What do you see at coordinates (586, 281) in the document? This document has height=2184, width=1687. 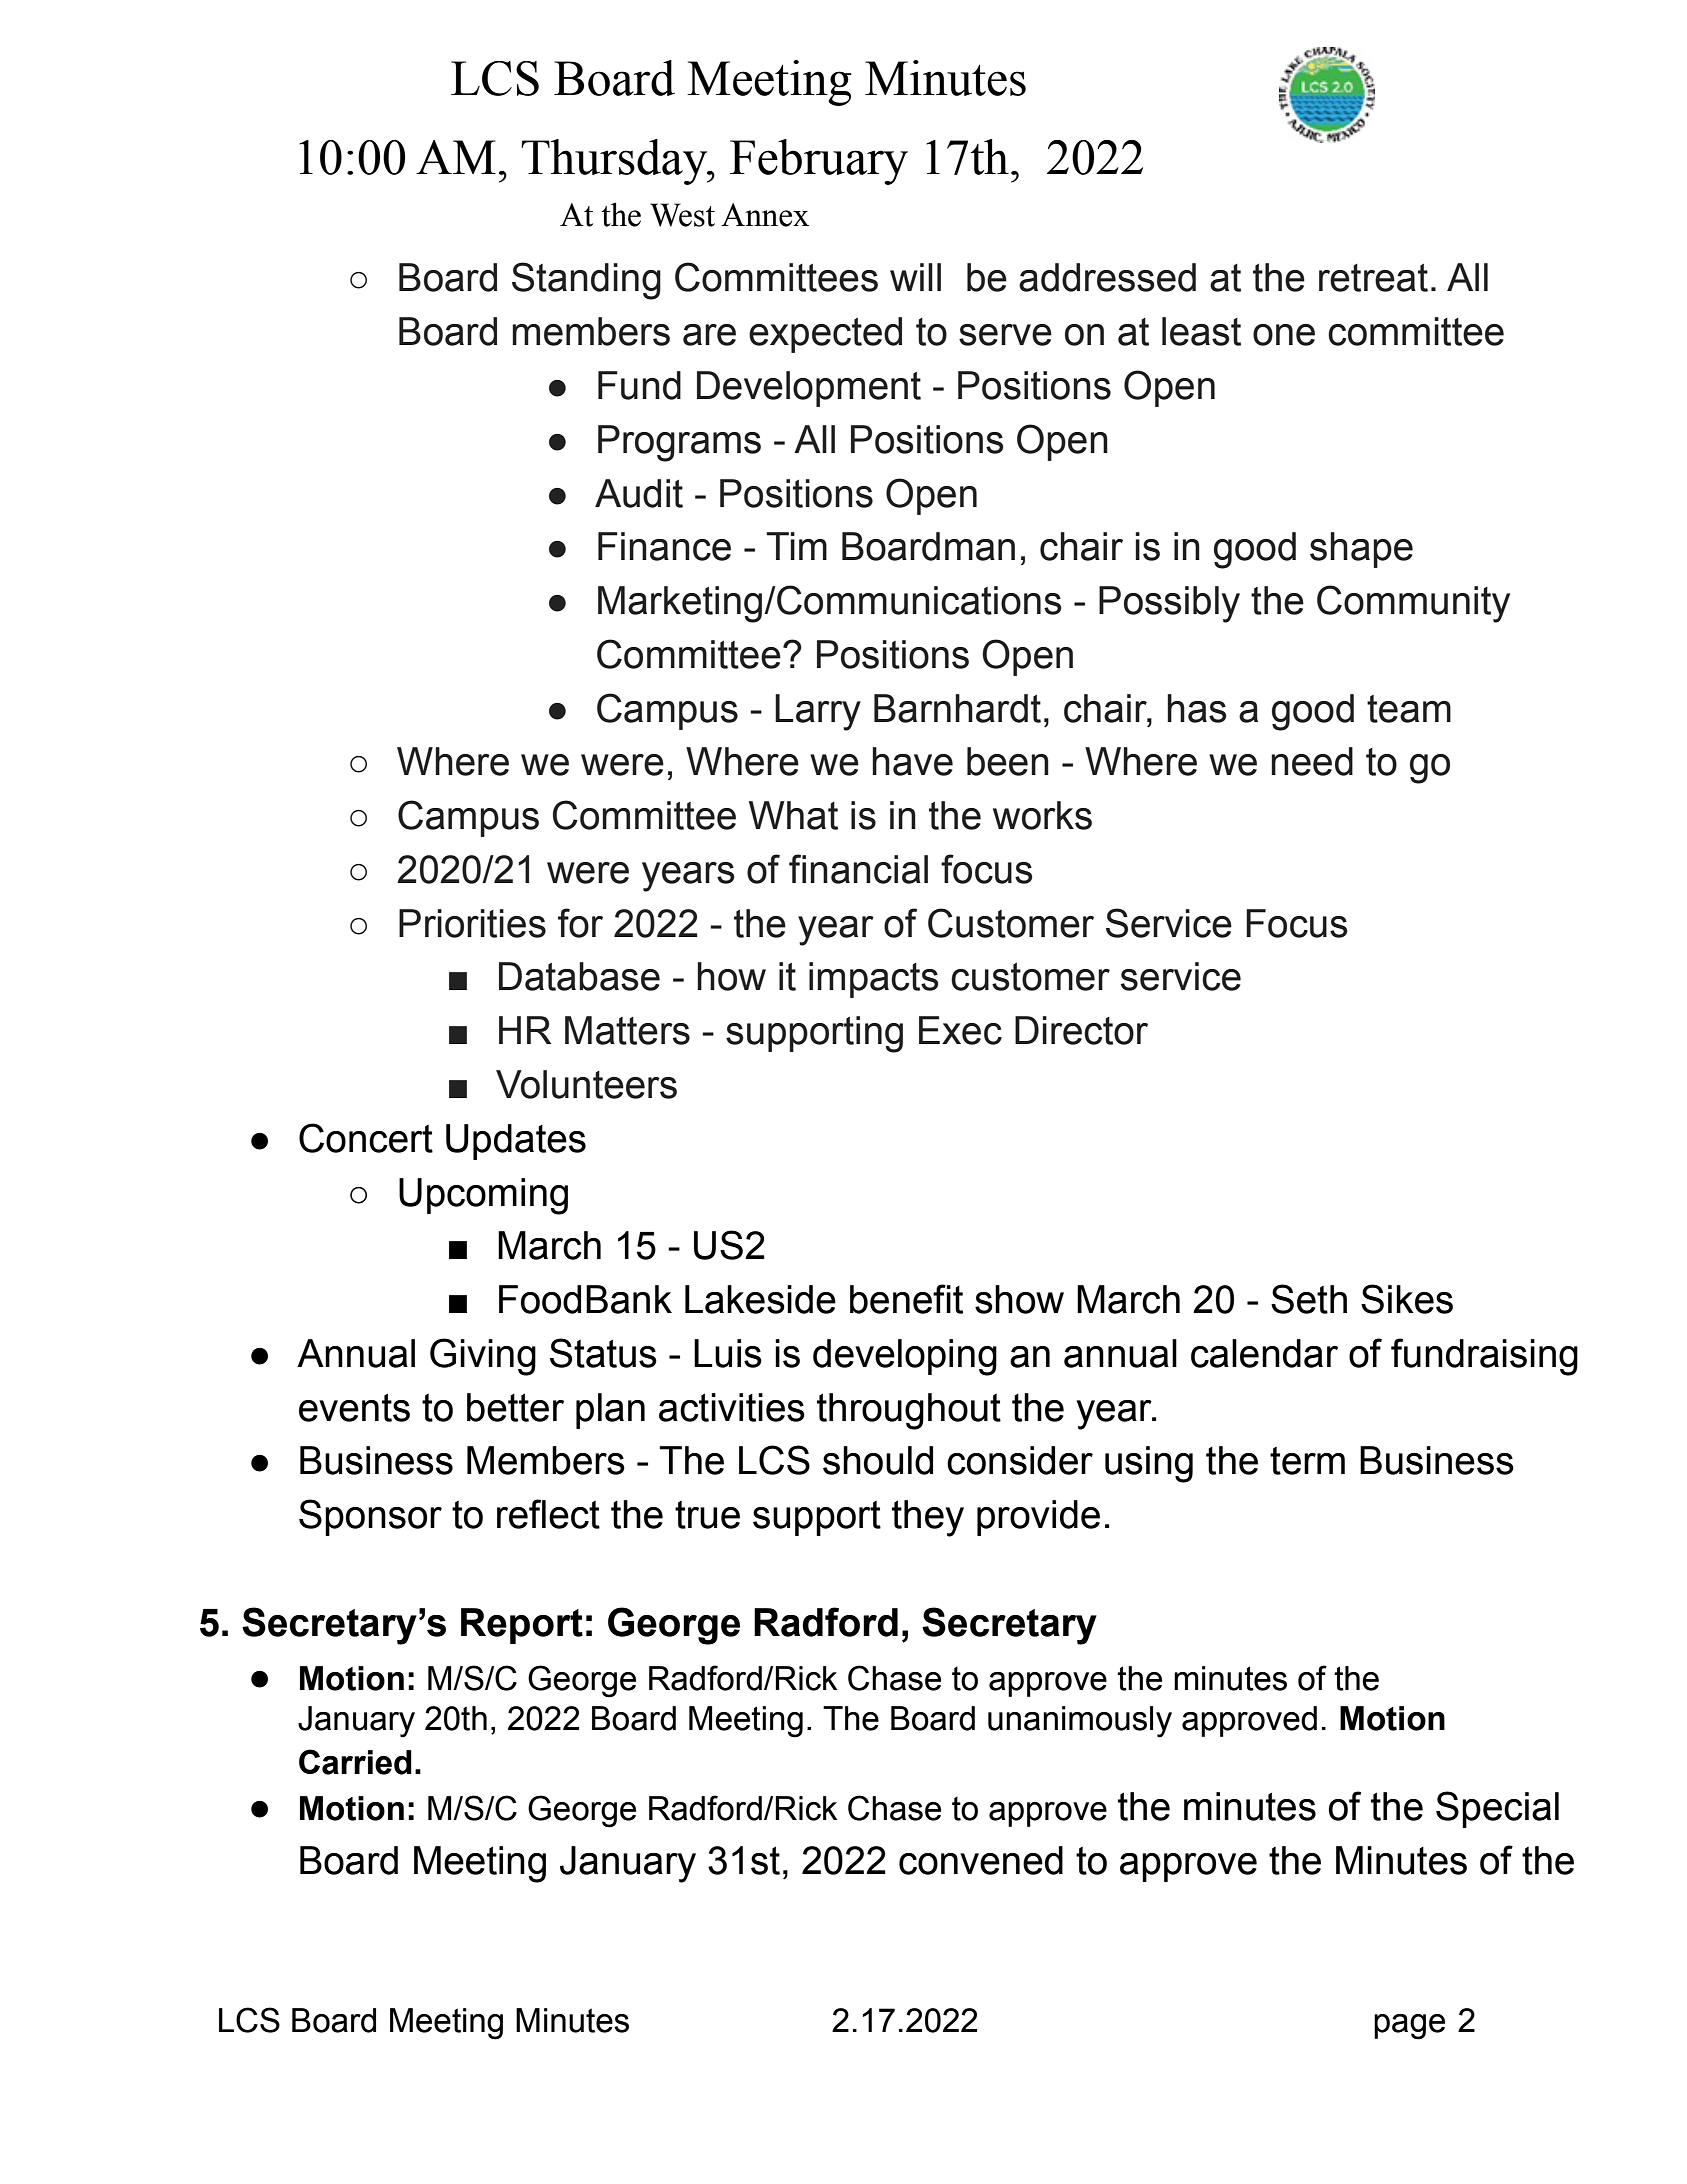 I see `Standing` at bounding box center [586, 281].
